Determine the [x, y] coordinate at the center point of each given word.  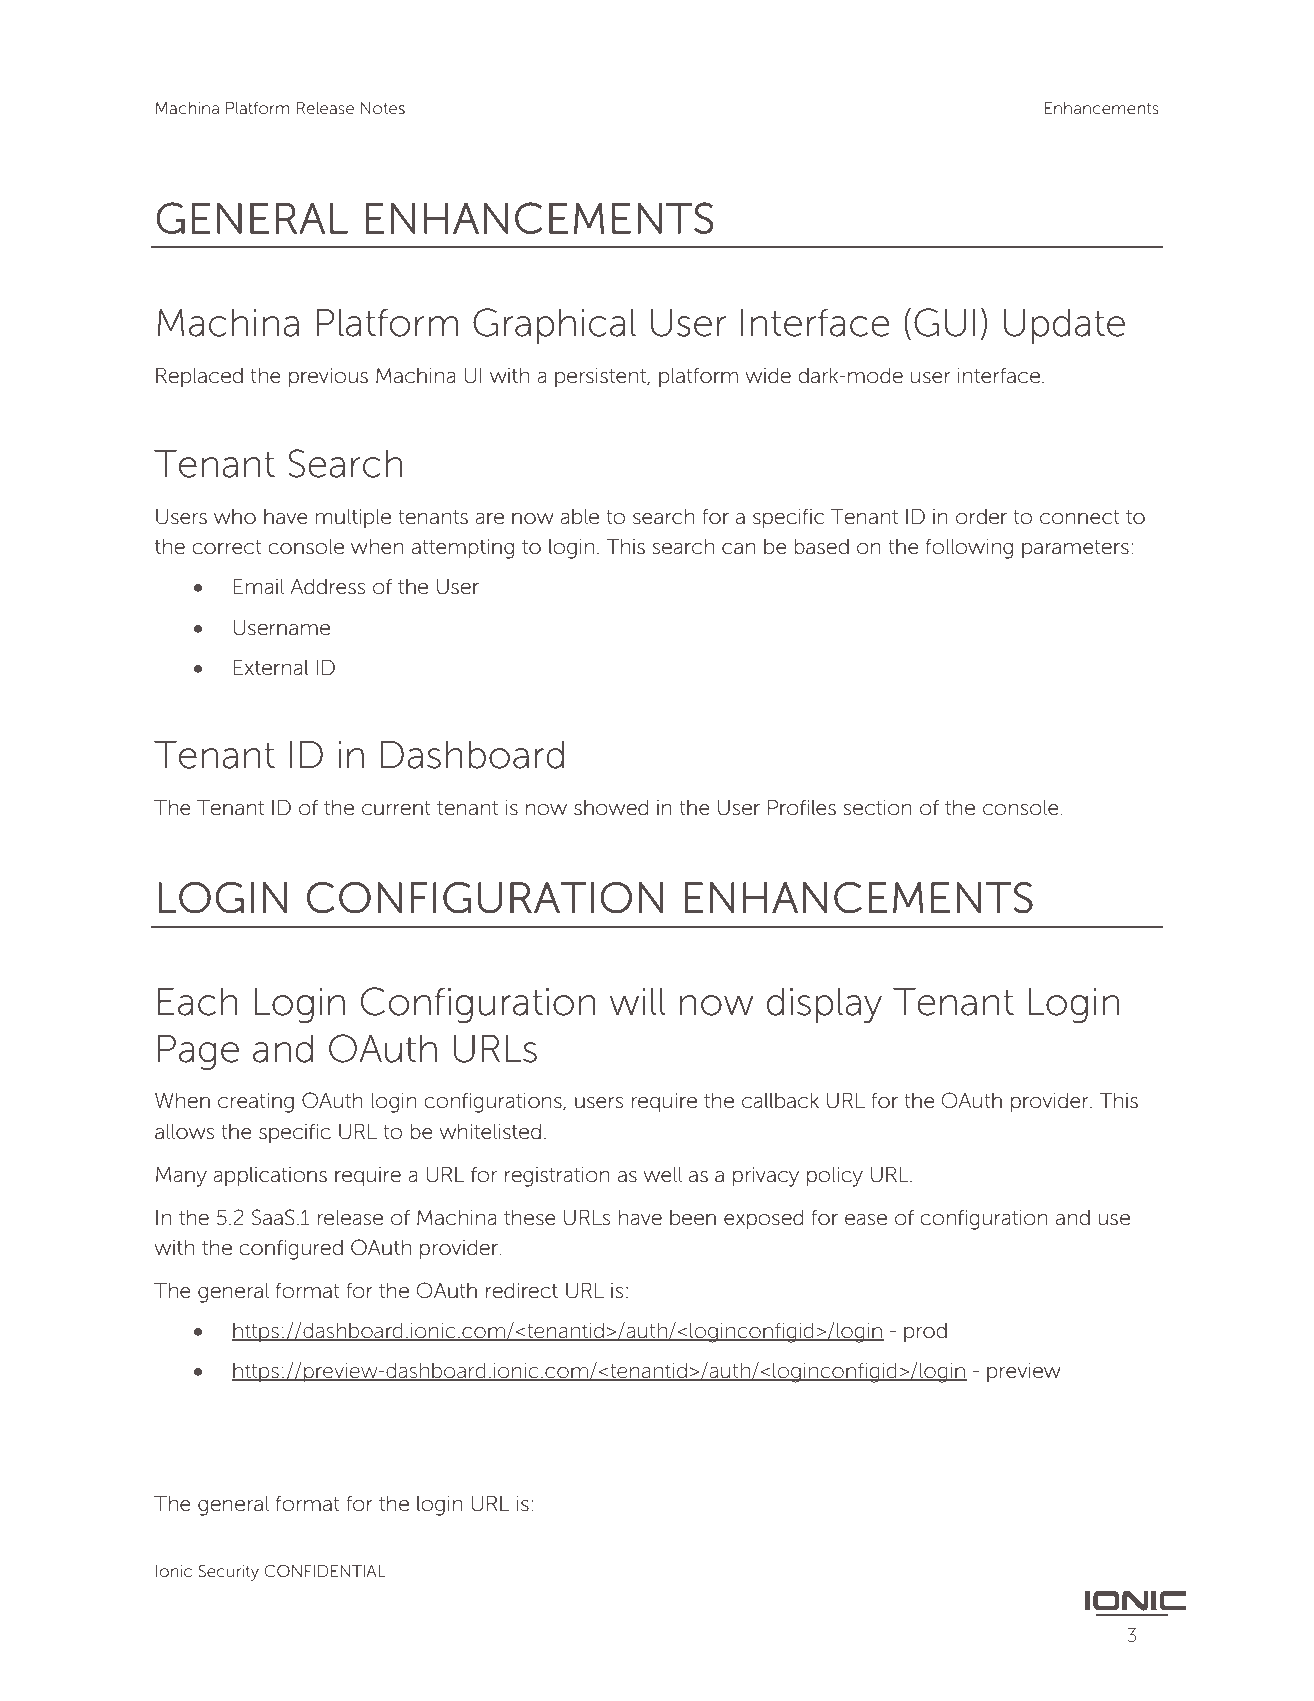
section [877, 808]
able [579, 517]
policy [835, 1177]
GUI [945, 322]
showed [611, 808]
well [663, 1175]
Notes [383, 108]
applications [270, 1177]
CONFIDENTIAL [325, 1571]
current [396, 808]
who [235, 517]
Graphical [554, 326]
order [981, 517]
